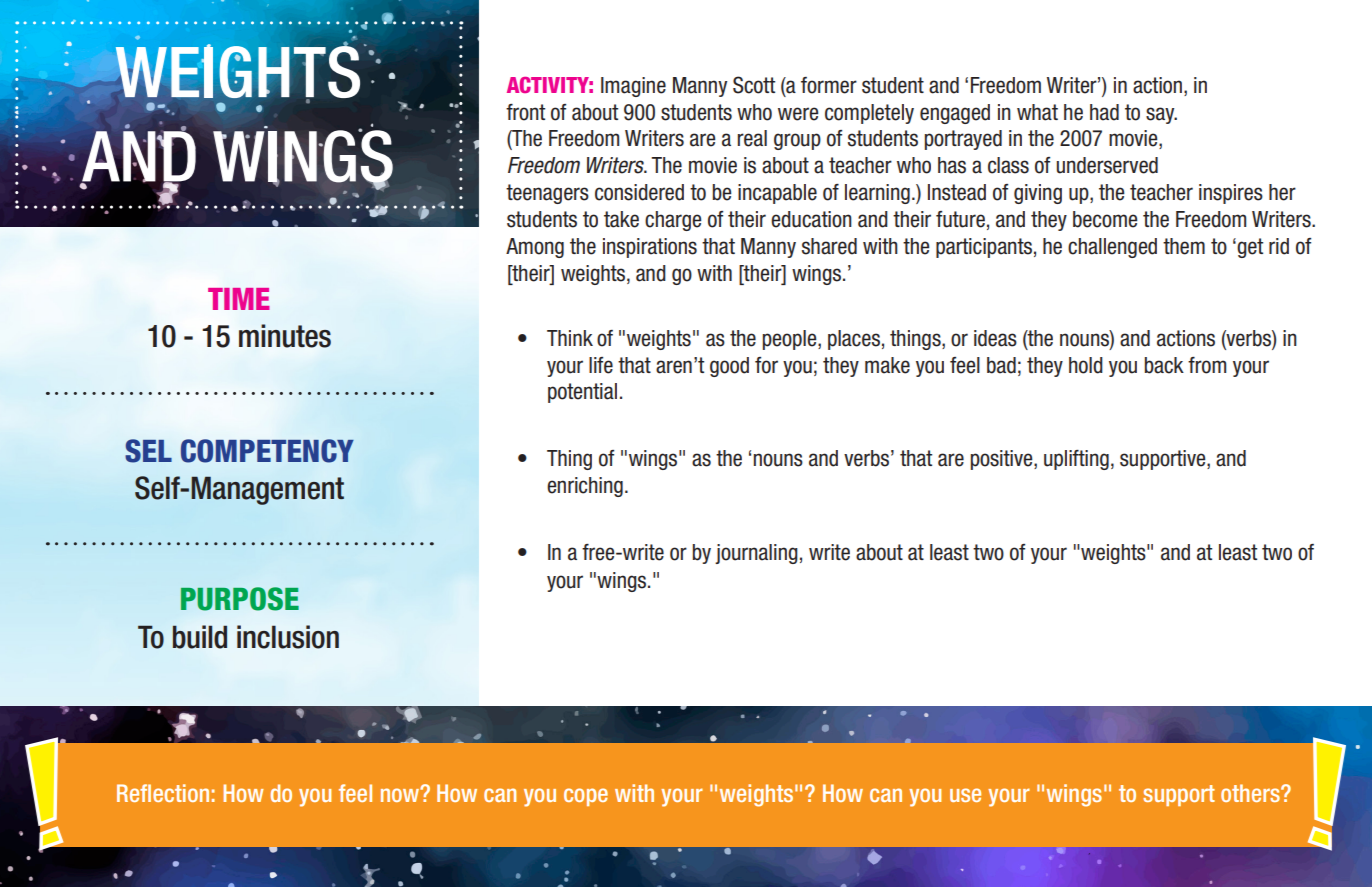 Image resolution: width=1372 pixels, height=887 pixels. I want to click on minutes, so click(285, 336).
